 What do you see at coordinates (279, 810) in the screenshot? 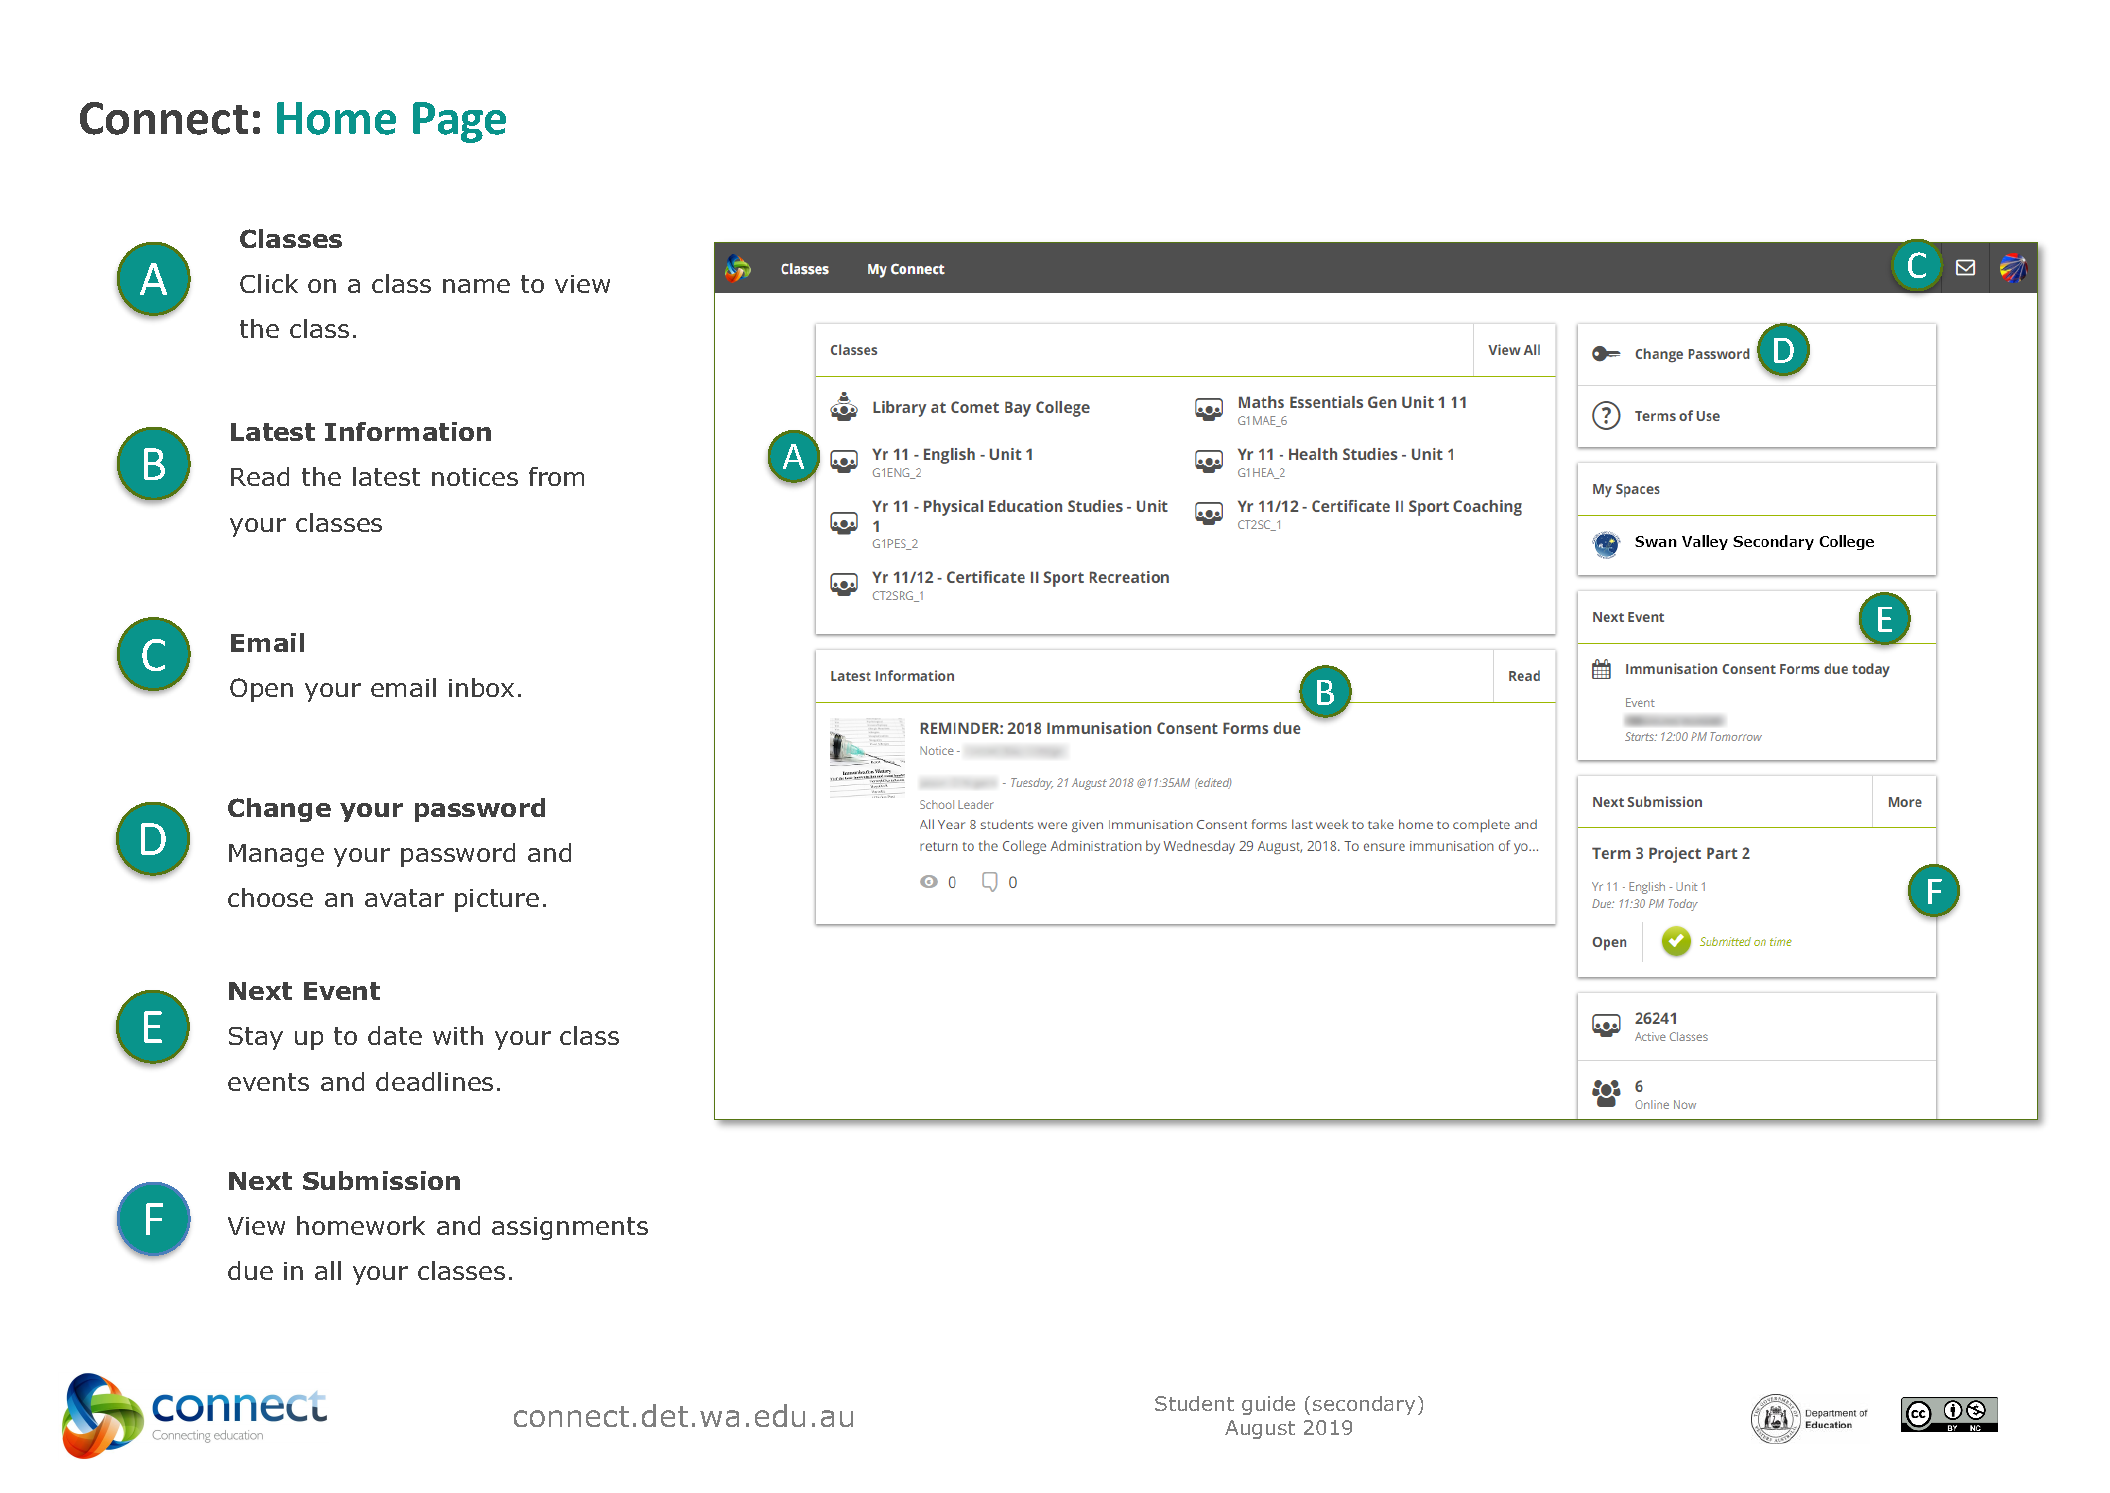
I see `Change` at bounding box center [279, 810].
